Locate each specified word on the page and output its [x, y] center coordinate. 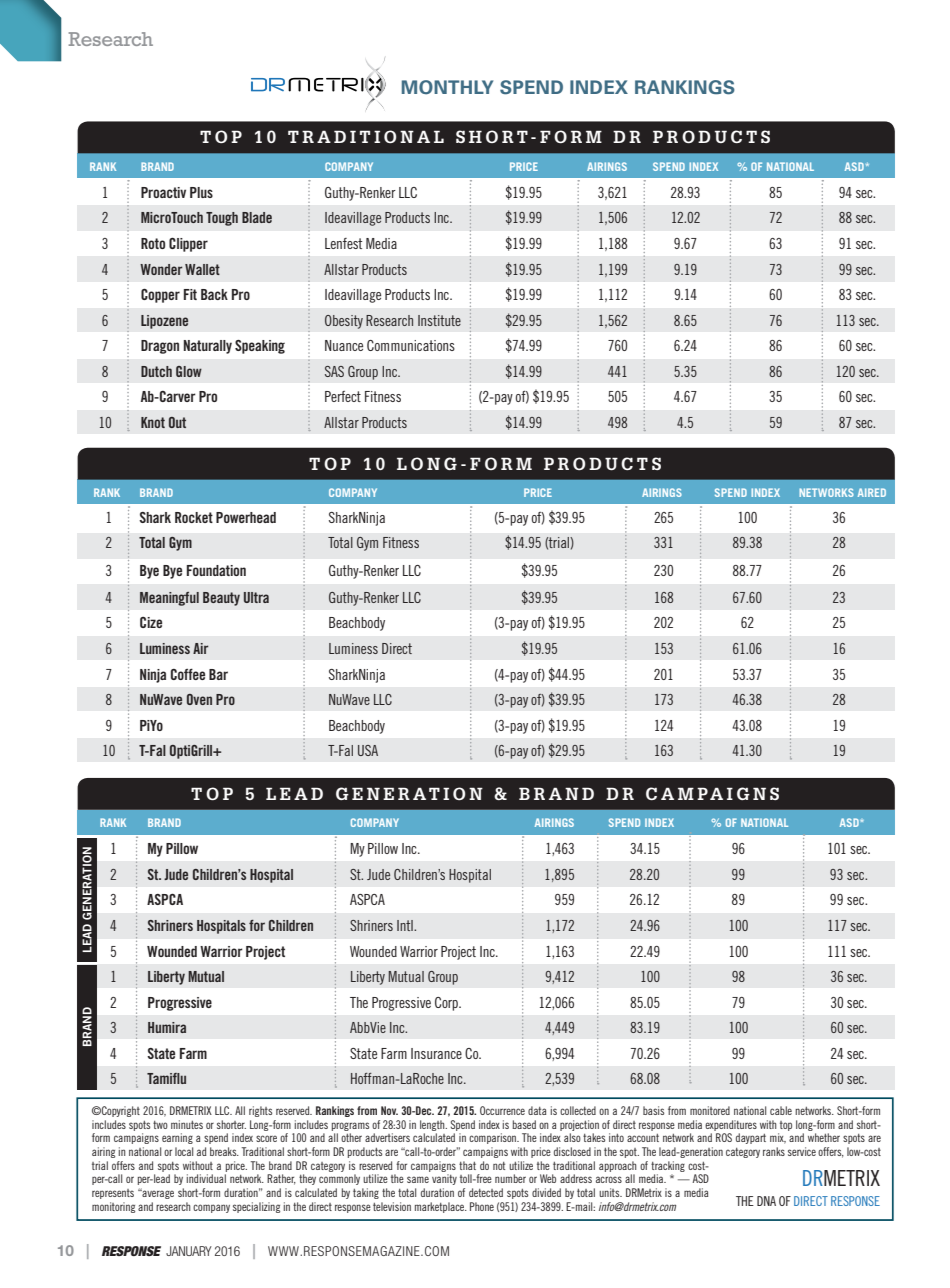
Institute [439, 320]
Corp [448, 1004]
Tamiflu [166, 1078]
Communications [411, 345]
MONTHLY [447, 87]
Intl [406, 925]
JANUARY [189, 1251]
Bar [218, 674]
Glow [189, 371]
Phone [482, 1206]
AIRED [872, 492]
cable [781, 1110]
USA [368, 750]
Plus [201, 192]
